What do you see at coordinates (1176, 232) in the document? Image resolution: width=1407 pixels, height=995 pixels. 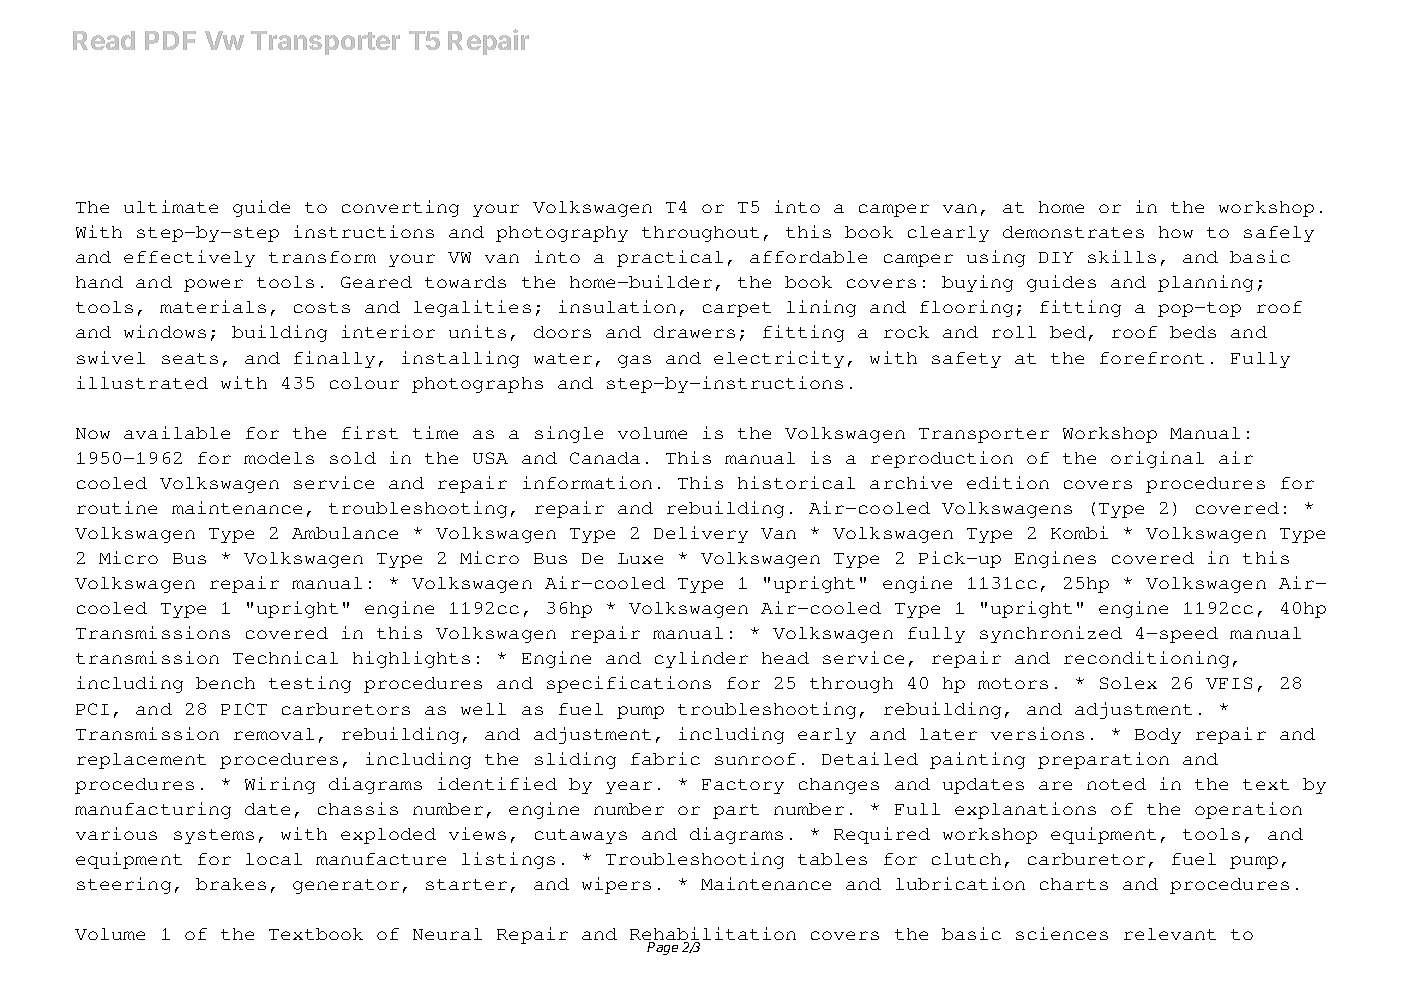 I see `how` at bounding box center [1176, 232].
